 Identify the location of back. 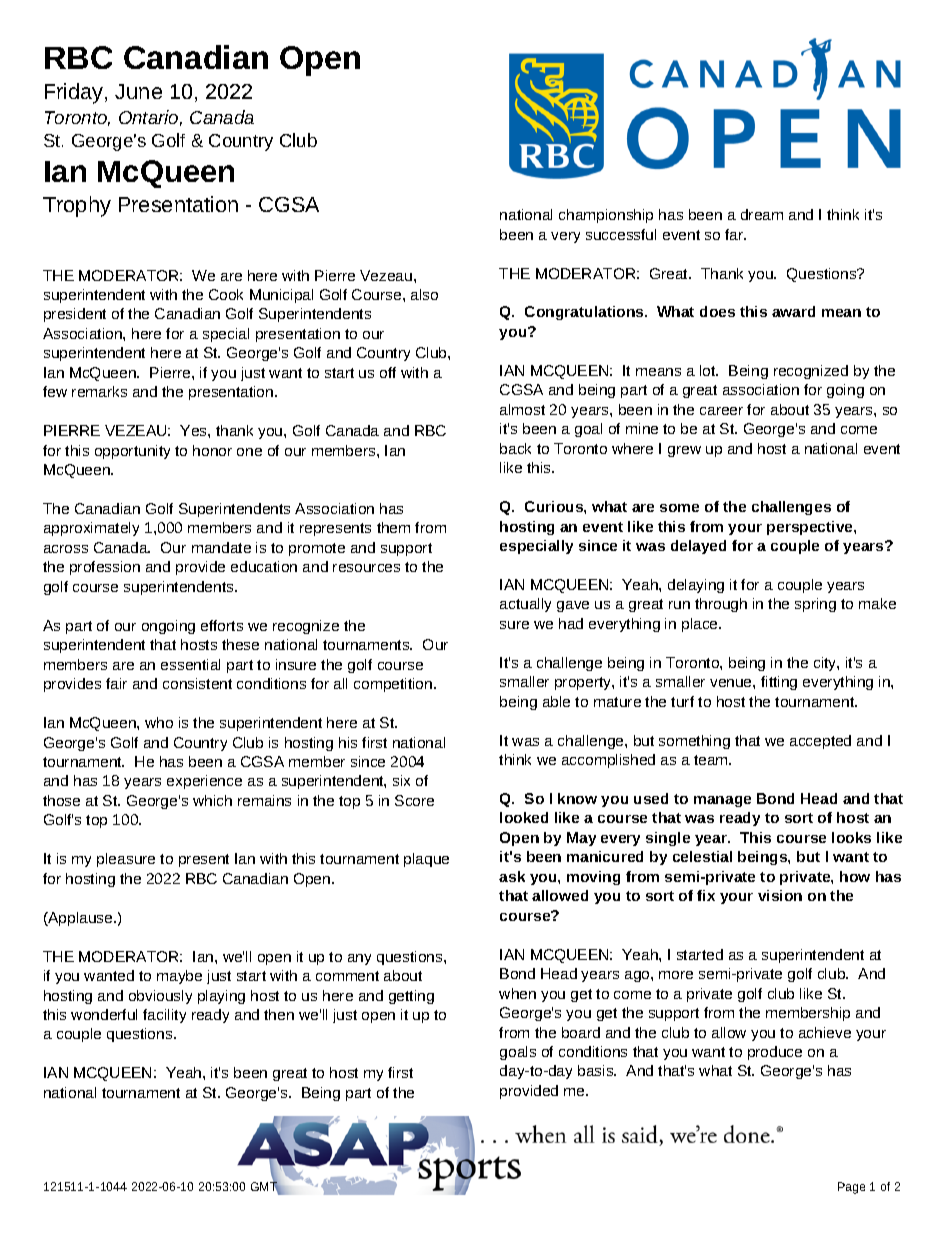
(515, 448).
